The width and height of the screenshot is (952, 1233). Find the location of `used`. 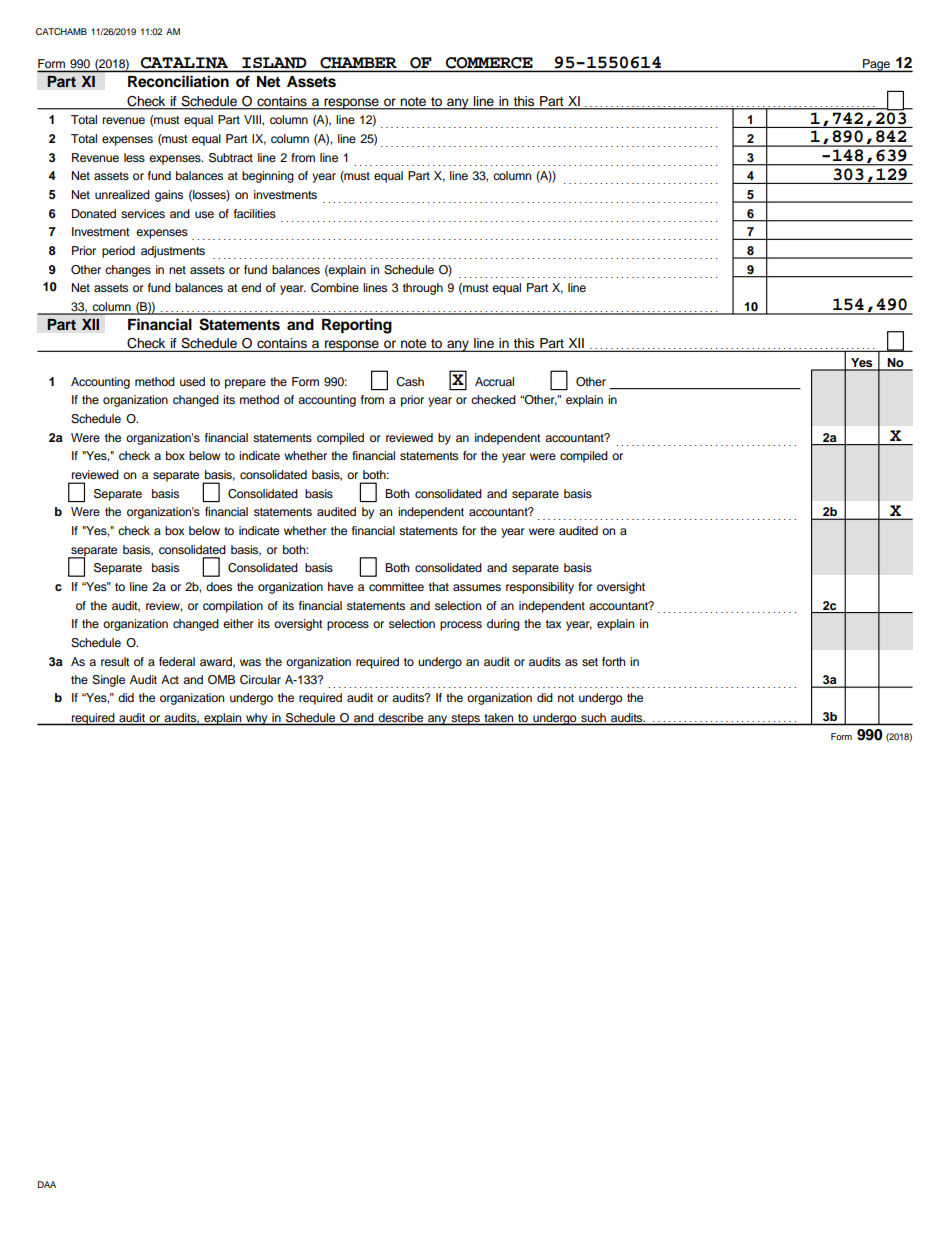

used is located at coordinates (192, 381).
